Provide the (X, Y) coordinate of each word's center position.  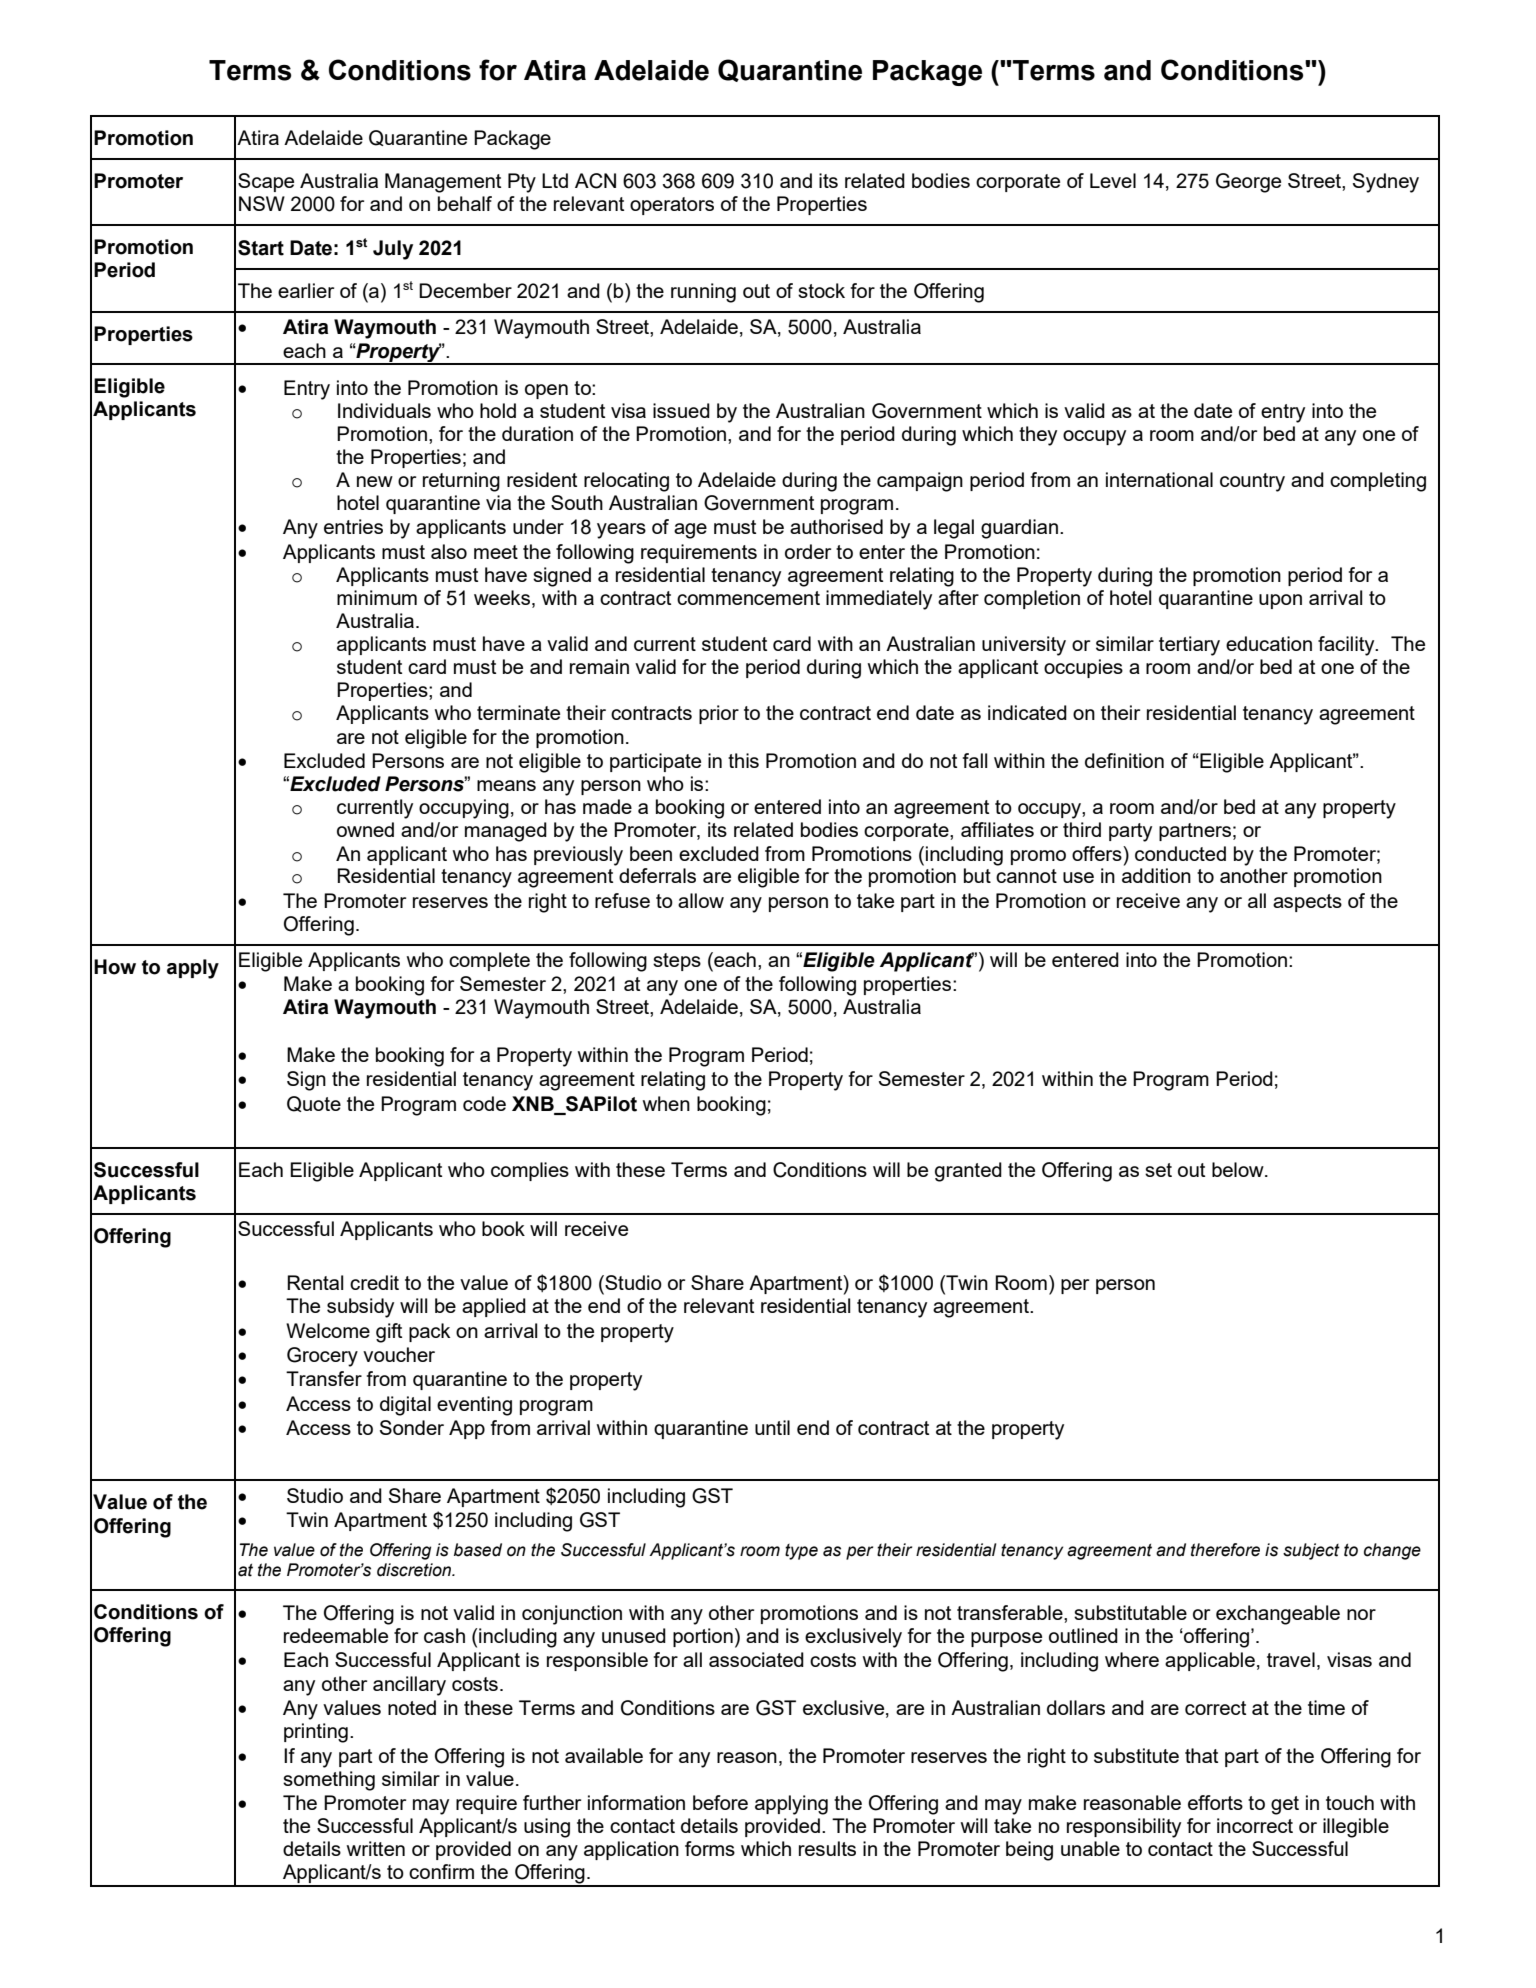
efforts (1215, 1802)
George (1248, 183)
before (720, 1802)
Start (261, 248)
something (329, 1781)
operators (672, 206)
